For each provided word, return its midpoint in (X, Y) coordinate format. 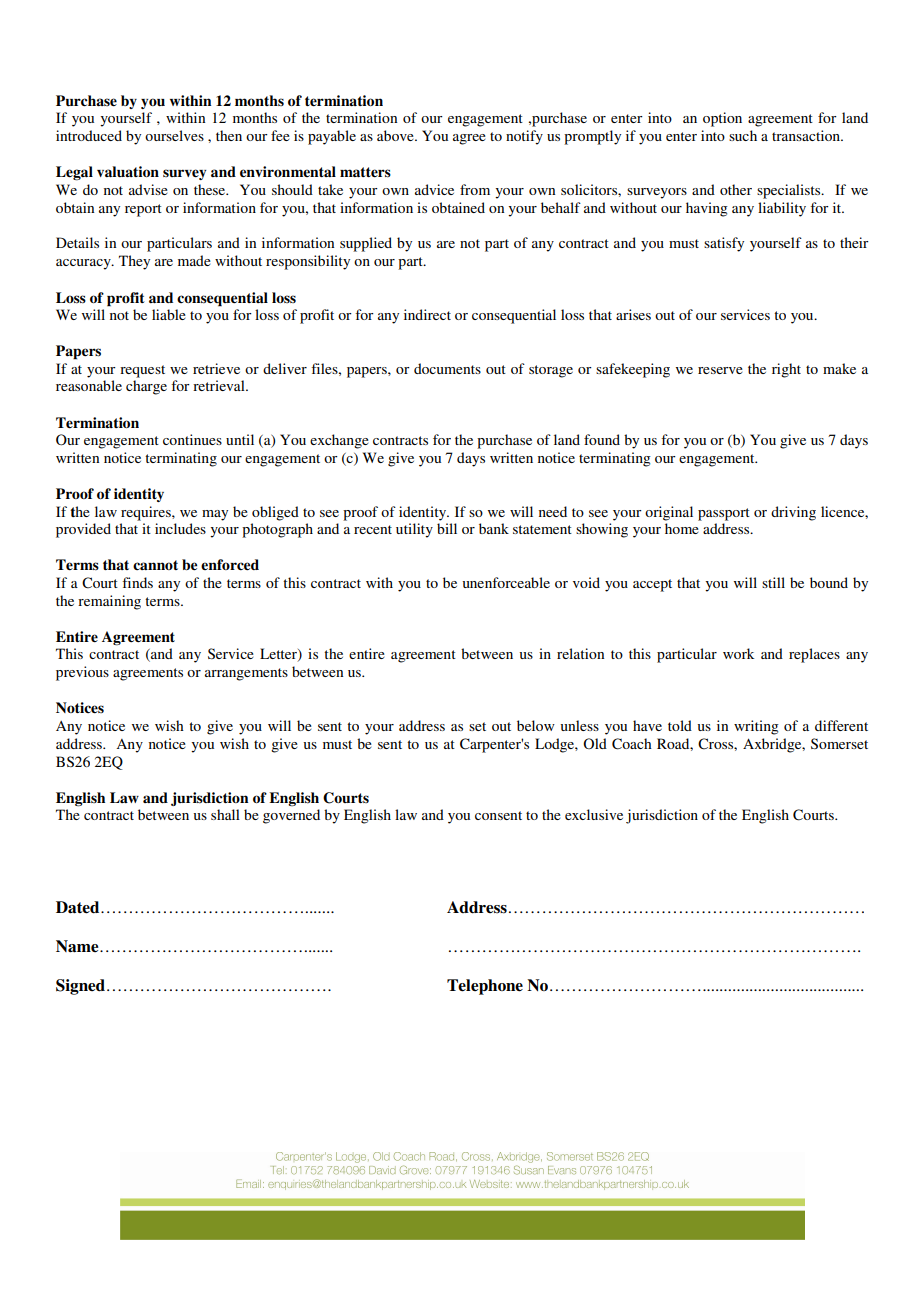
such (743, 135)
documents (447, 368)
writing (756, 727)
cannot (155, 565)
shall (225, 814)
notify (524, 137)
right (786, 370)
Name (78, 946)
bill (447, 528)
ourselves (174, 135)
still (773, 582)
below (536, 725)
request (142, 371)
